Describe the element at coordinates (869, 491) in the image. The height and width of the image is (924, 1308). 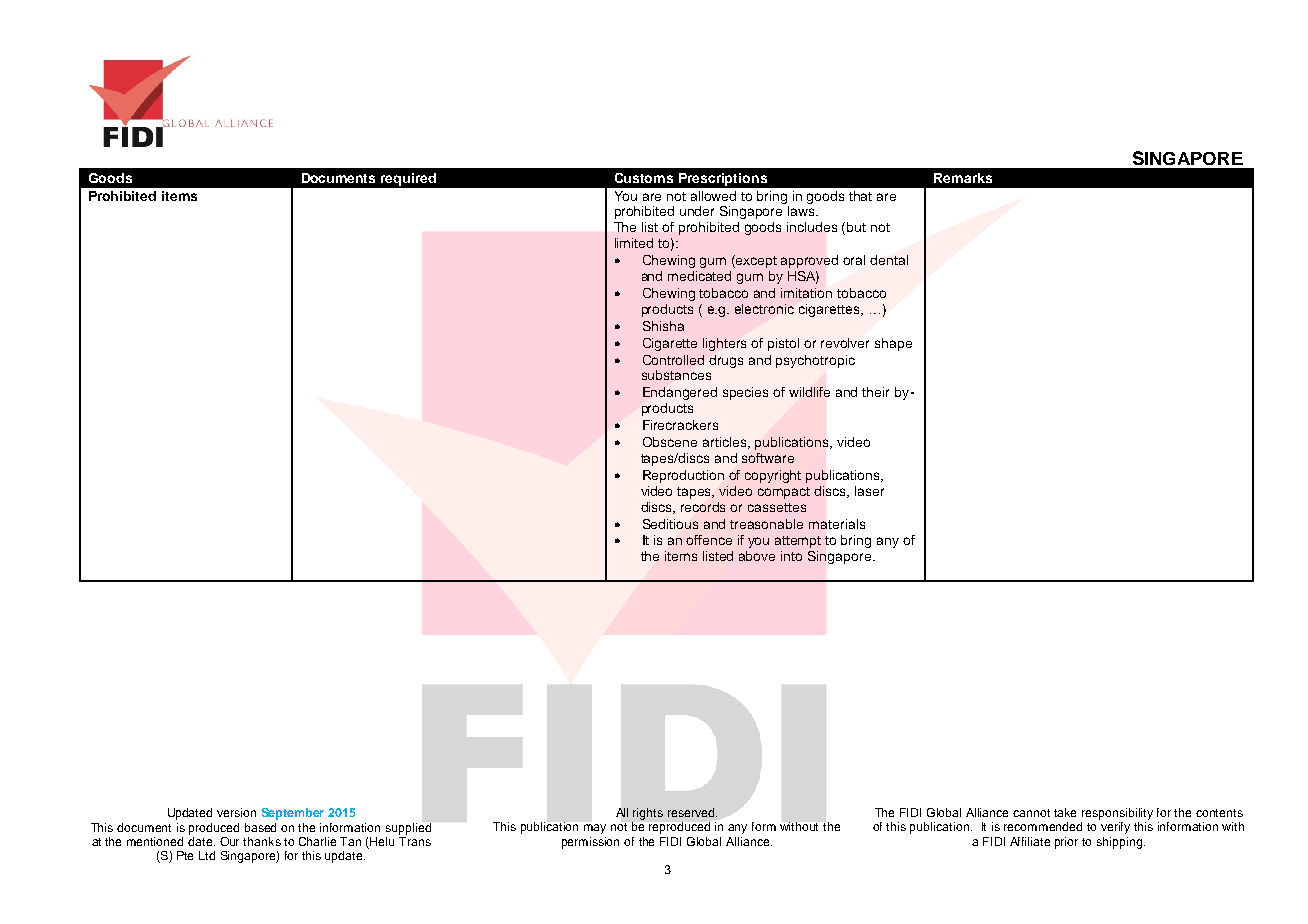
I see `laser` at that location.
